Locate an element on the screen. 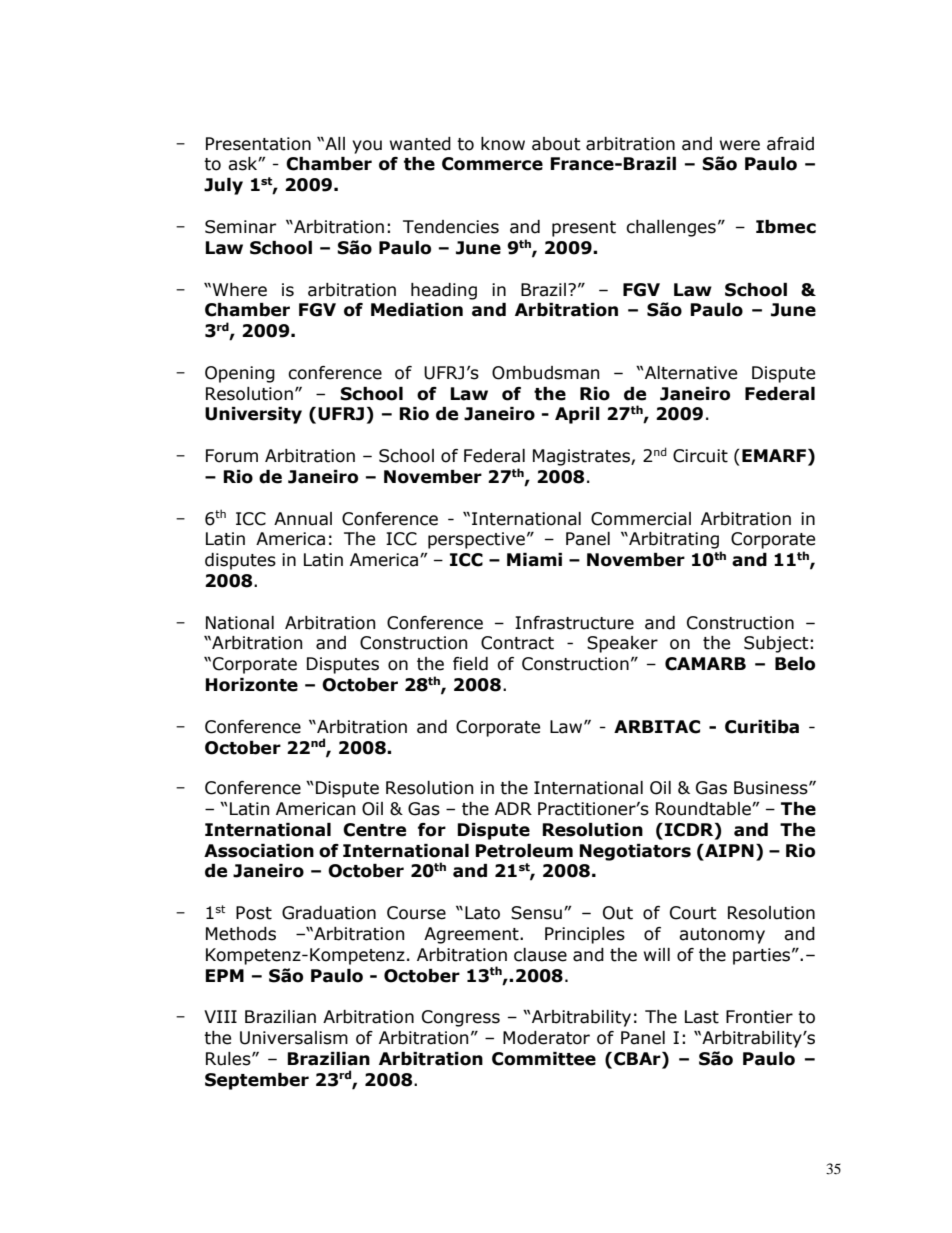 The width and height of the screenshot is (952, 1233). Committee is located at coordinates (544, 1059).
